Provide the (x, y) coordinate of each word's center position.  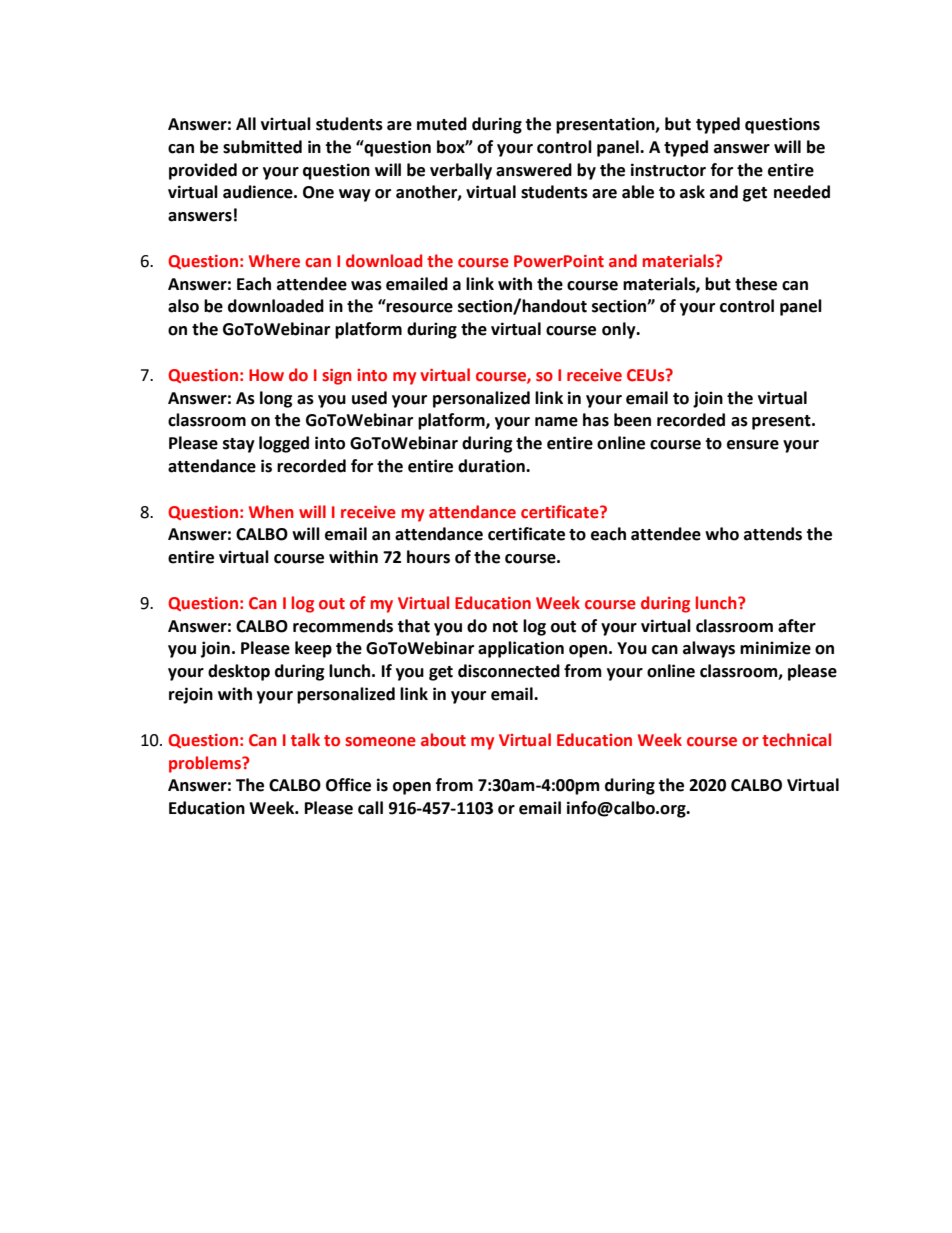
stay (239, 445)
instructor (668, 170)
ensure (753, 445)
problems (206, 764)
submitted (262, 147)
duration (492, 466)
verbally (461, 171)
